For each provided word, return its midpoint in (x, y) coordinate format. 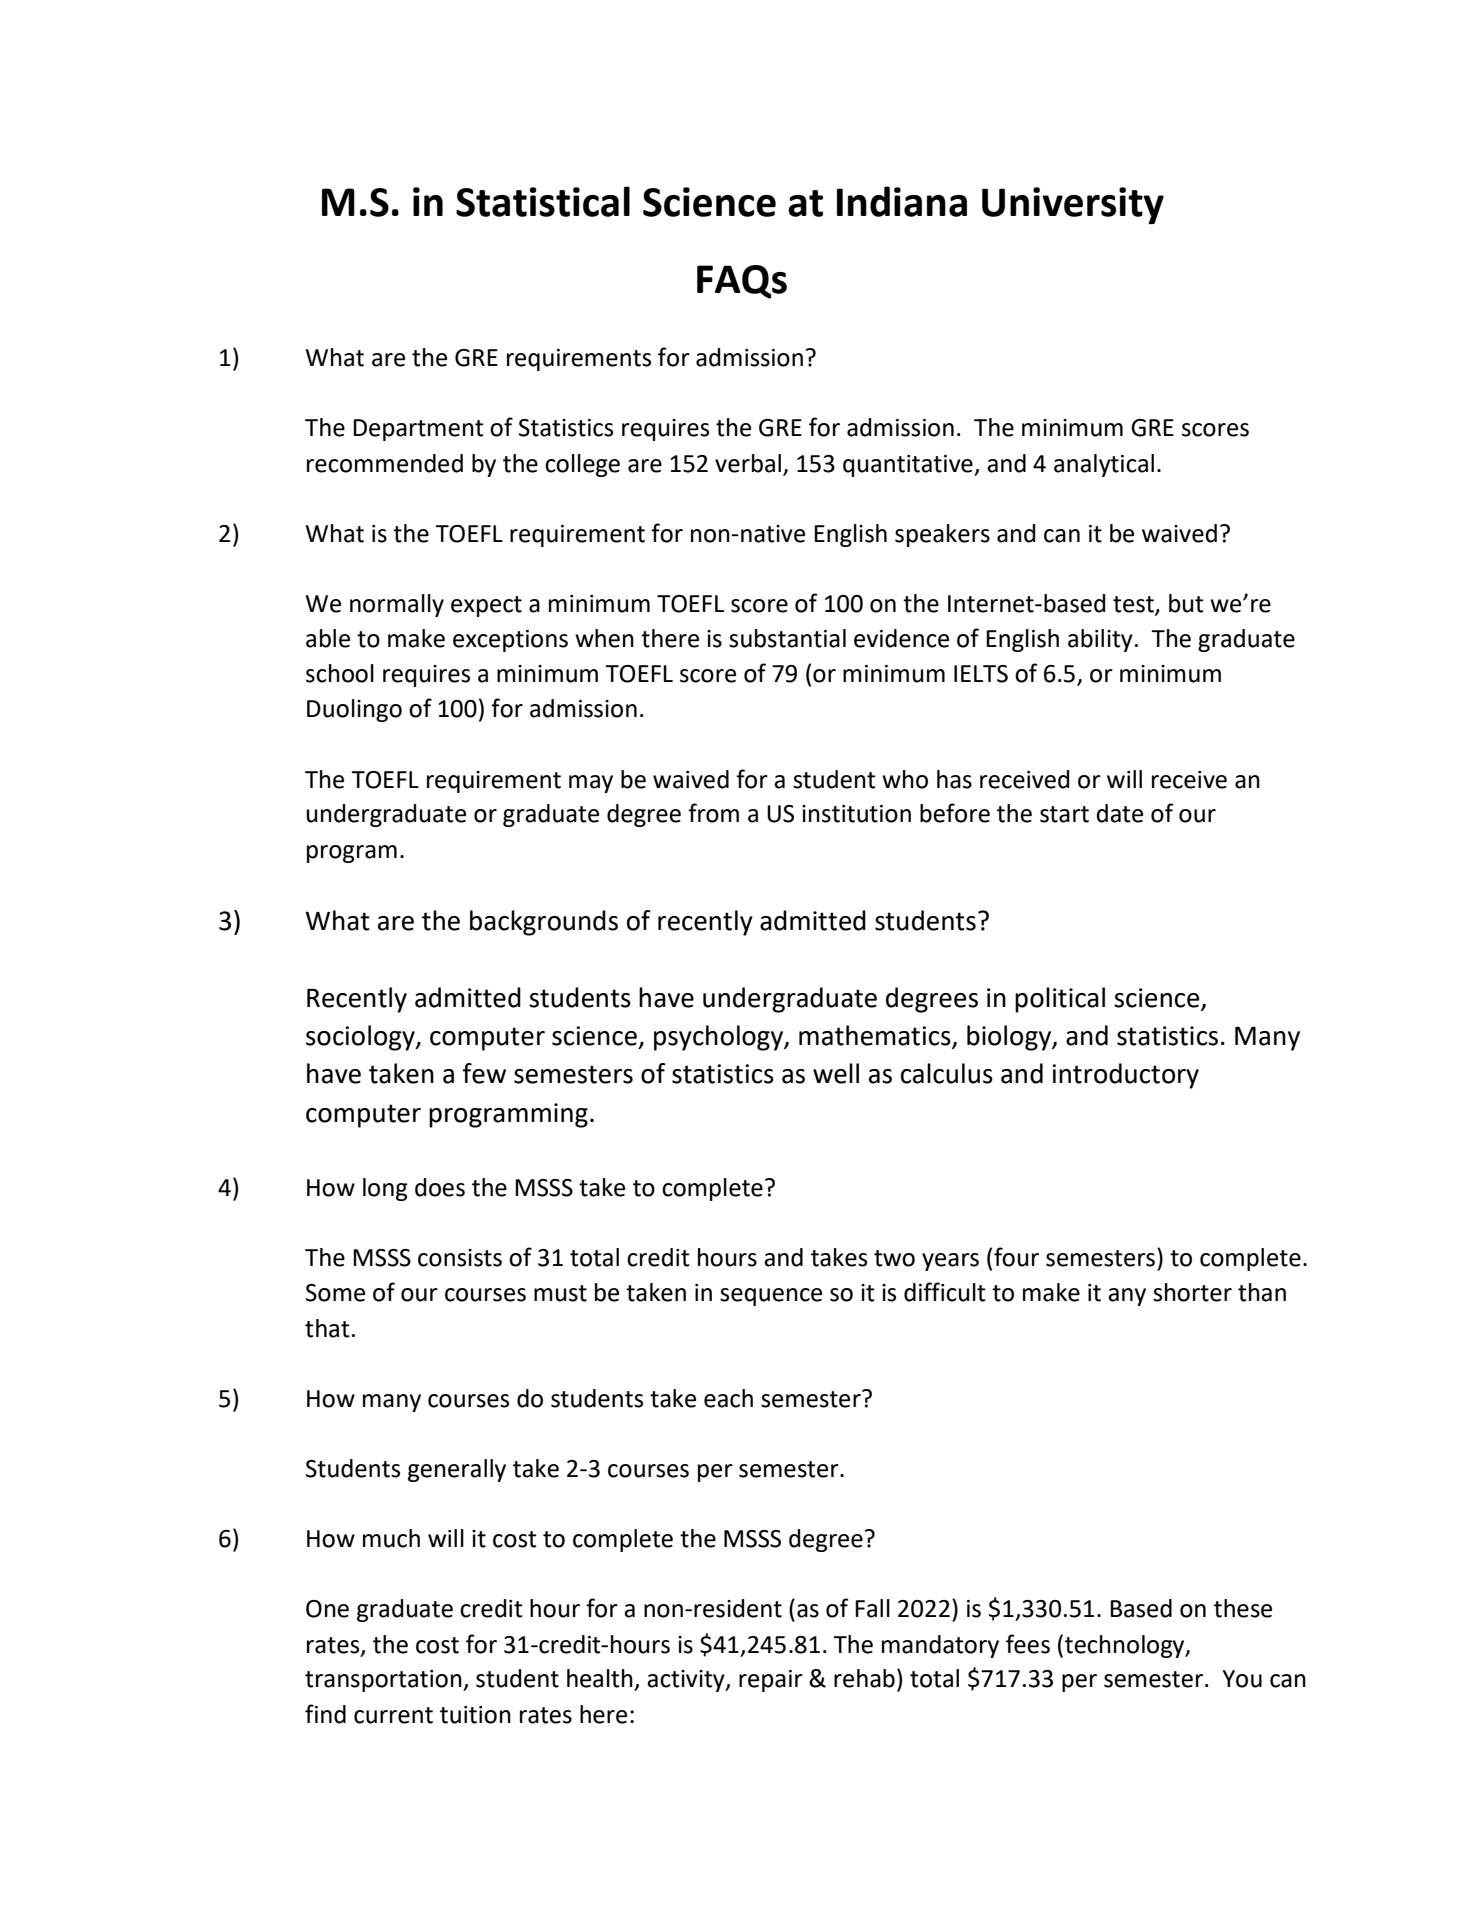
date (1120, 813)
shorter (1192, 1292)
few (484, 1073)
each (728, 1398)
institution (856, 814)
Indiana (902, 201)
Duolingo (354, 710)
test (1134, 605)
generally (457, 1470)
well (836, 1073)
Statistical (543, 201)
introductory (1125, 1076)
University (1073, 205)
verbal (748, 463)
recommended (385, 463)
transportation (384, 1681)
